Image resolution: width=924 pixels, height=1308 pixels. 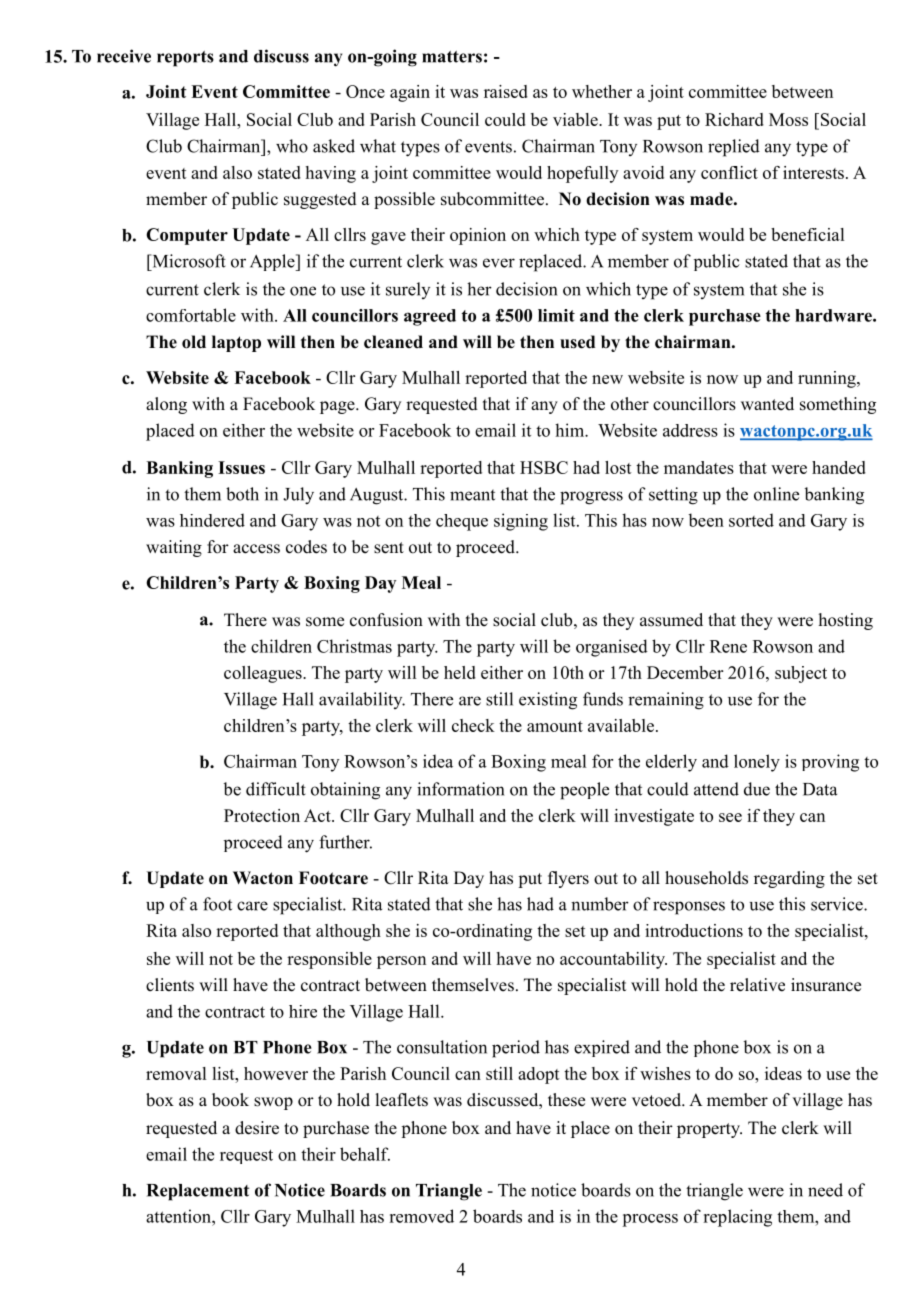 I want to click on Protection, so click(x=262, y=815).
